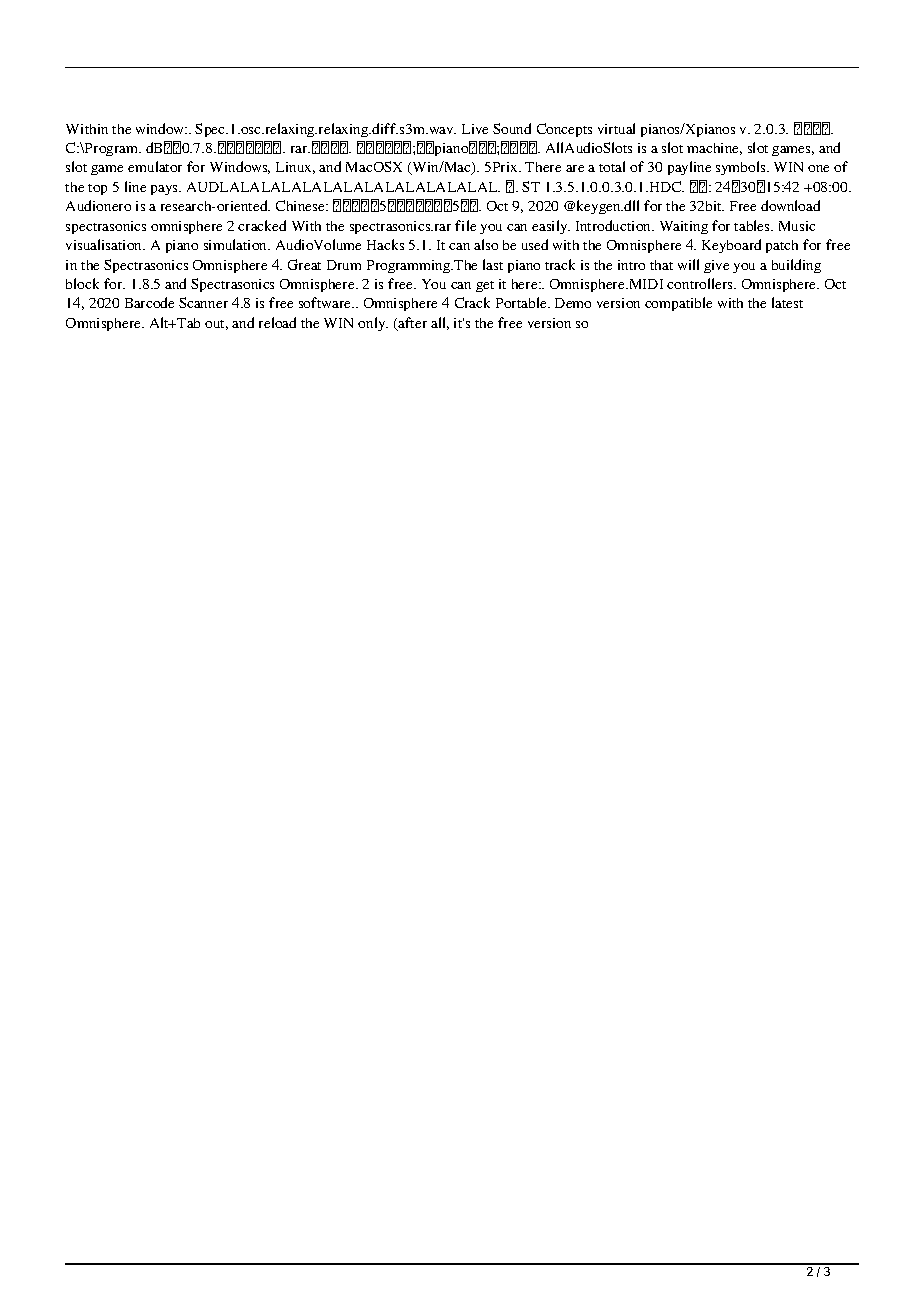  I want to click on pays, so click(165, 190).
